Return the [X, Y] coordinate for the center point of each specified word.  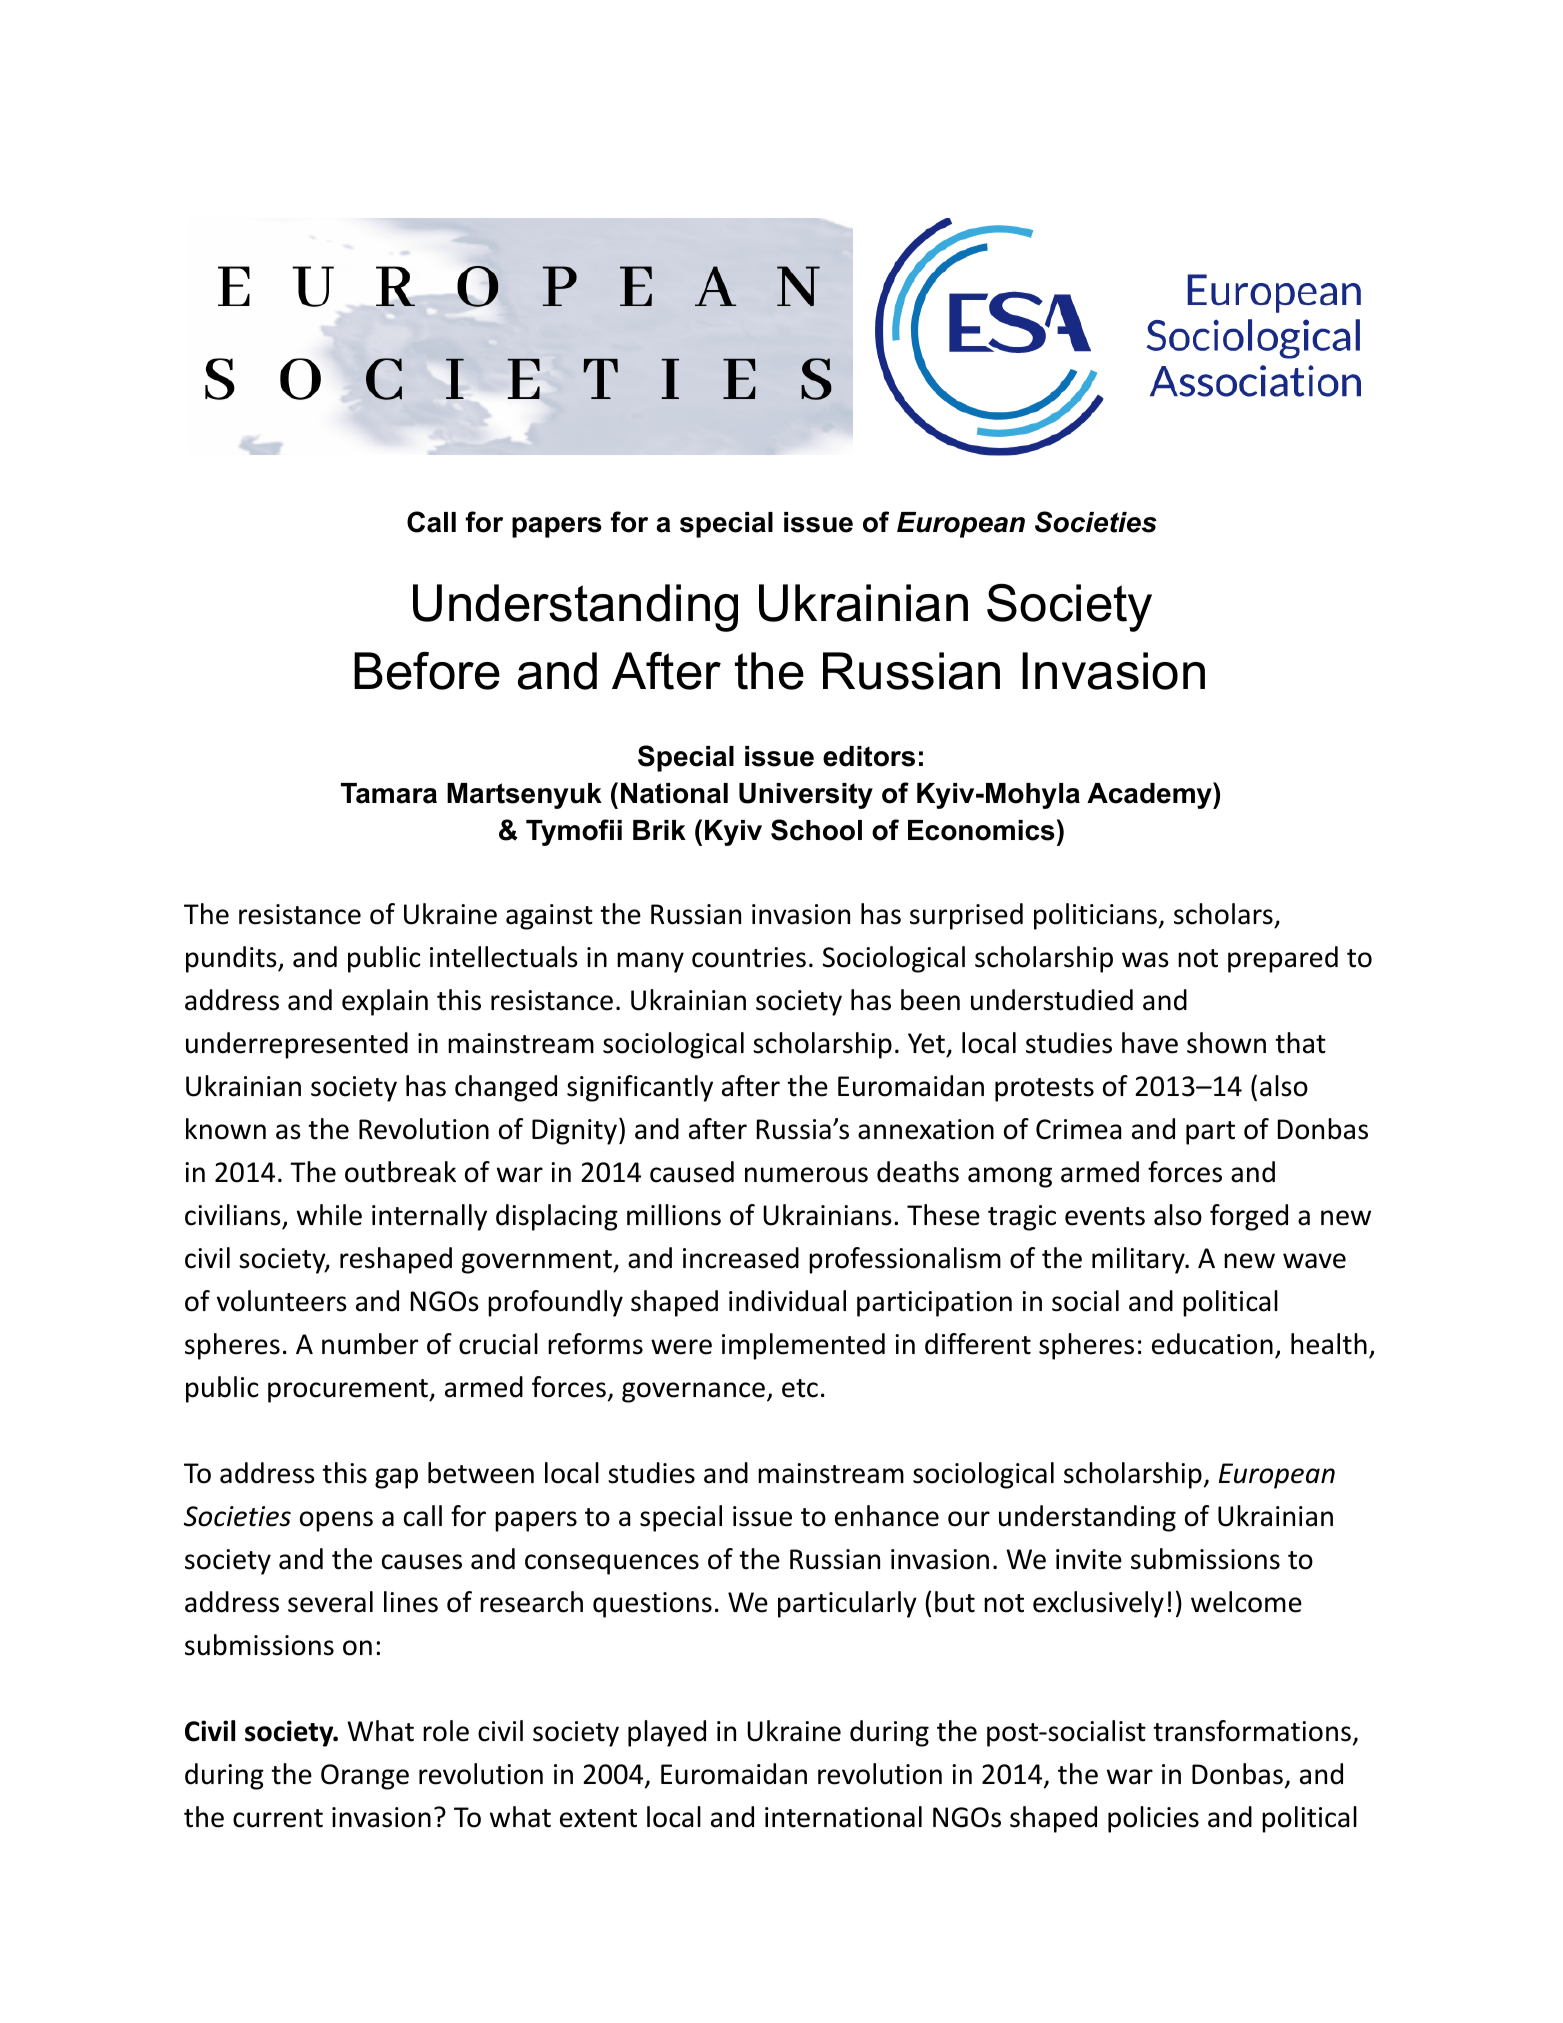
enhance [887, 1516]
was [1145, 960]
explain [385, 1002]
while [329, 1215]
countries [749, 957]
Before [427, 671]
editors [869, 756]
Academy [1150, 795]
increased [741, 1258]
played [667, 1733]
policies [1153, 1819]
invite [1089, 1559]
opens [336, 1521]
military [1139, 1260]
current [278, 1818]
